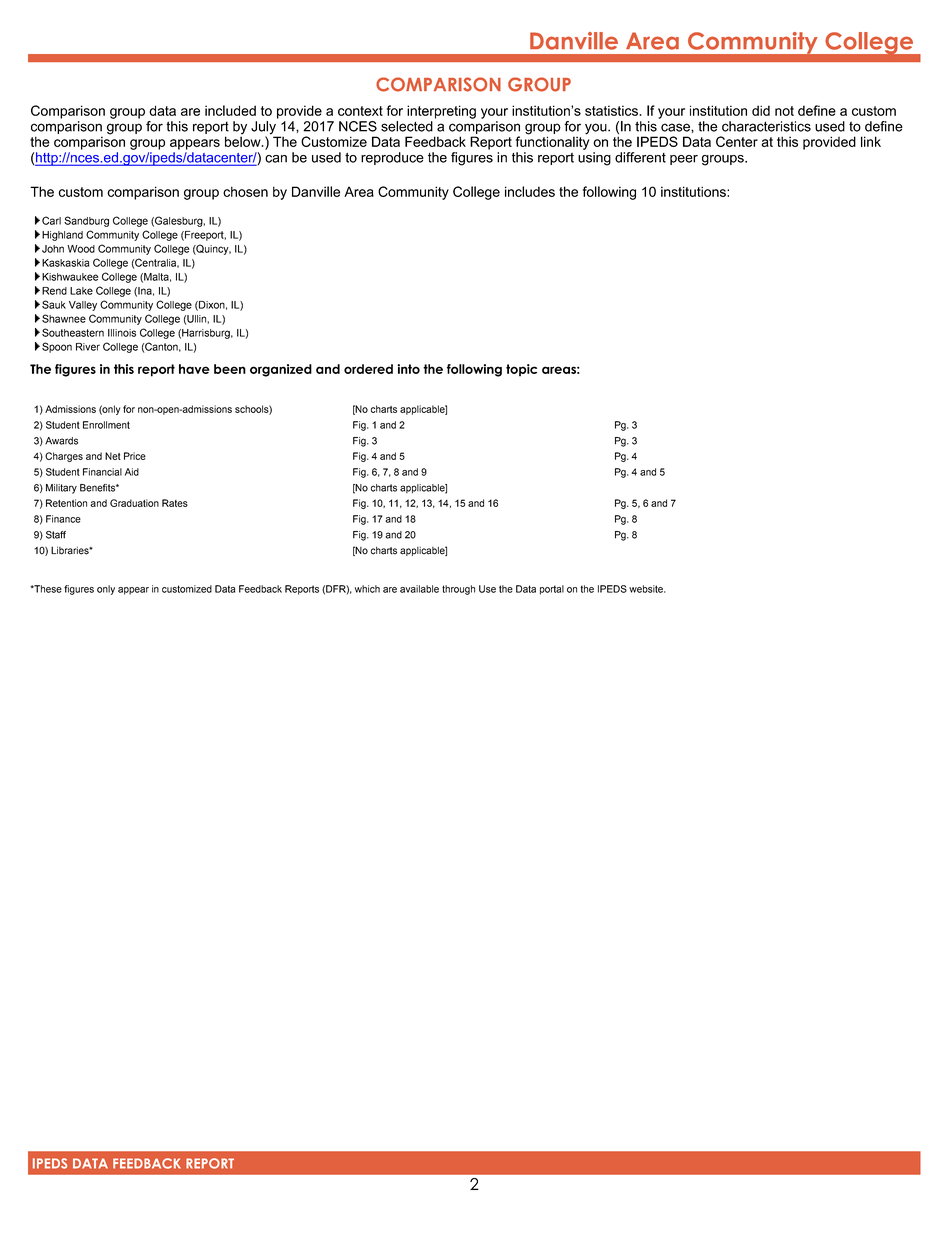 The image size is (952, 1233). Describe the element at coordinates (230, 110) in the screenshot. I see `included` at that location.
